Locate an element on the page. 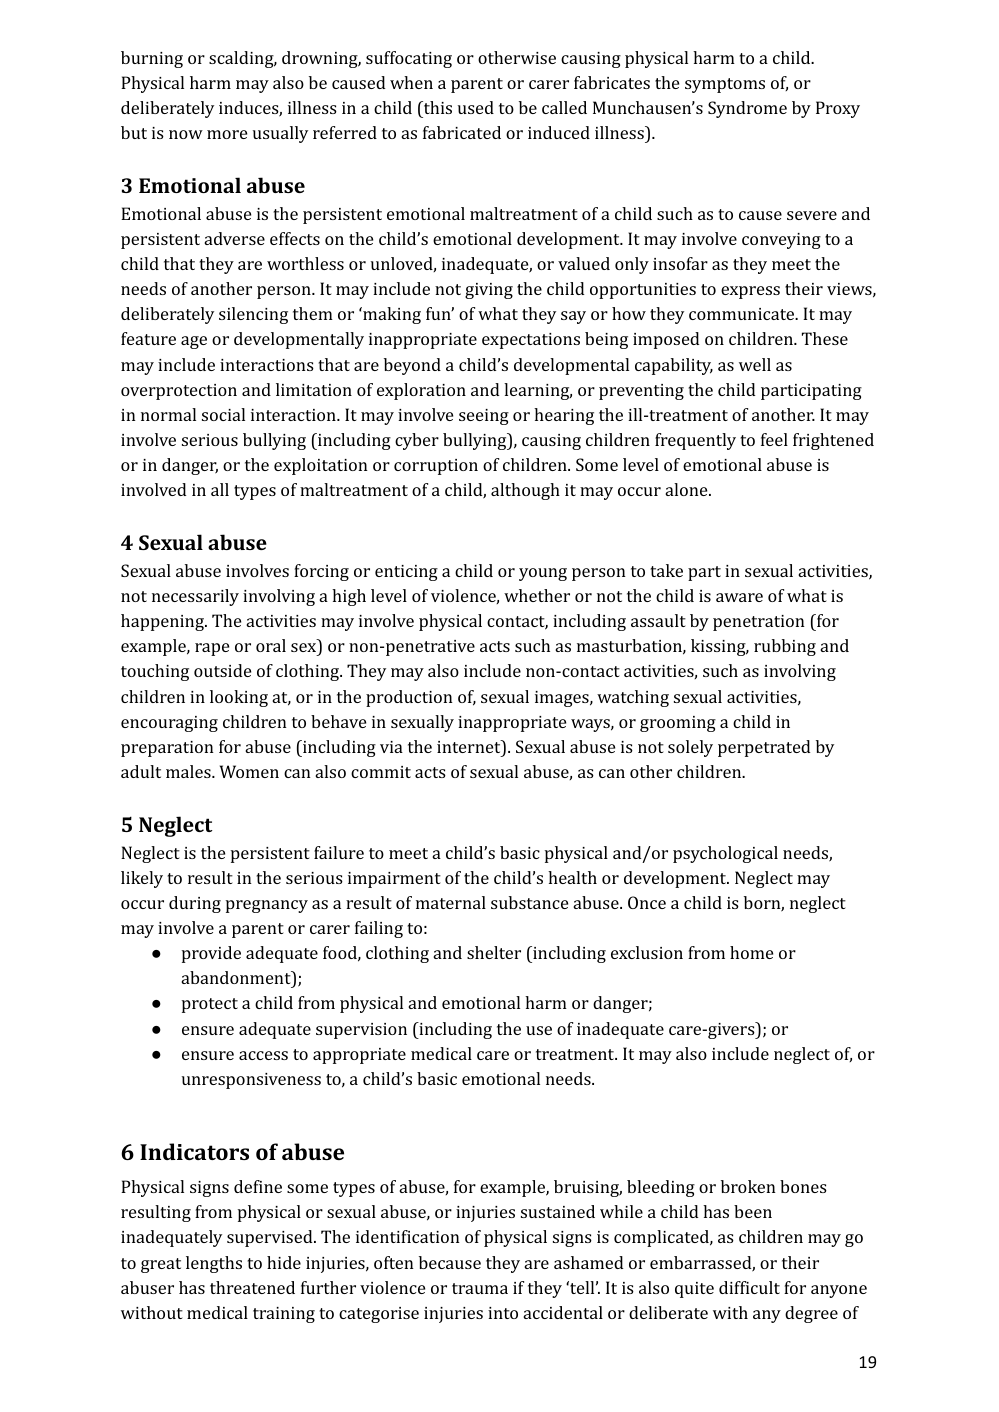 This image has width=999, height=1412. production is located at coordinates (409, 698).
